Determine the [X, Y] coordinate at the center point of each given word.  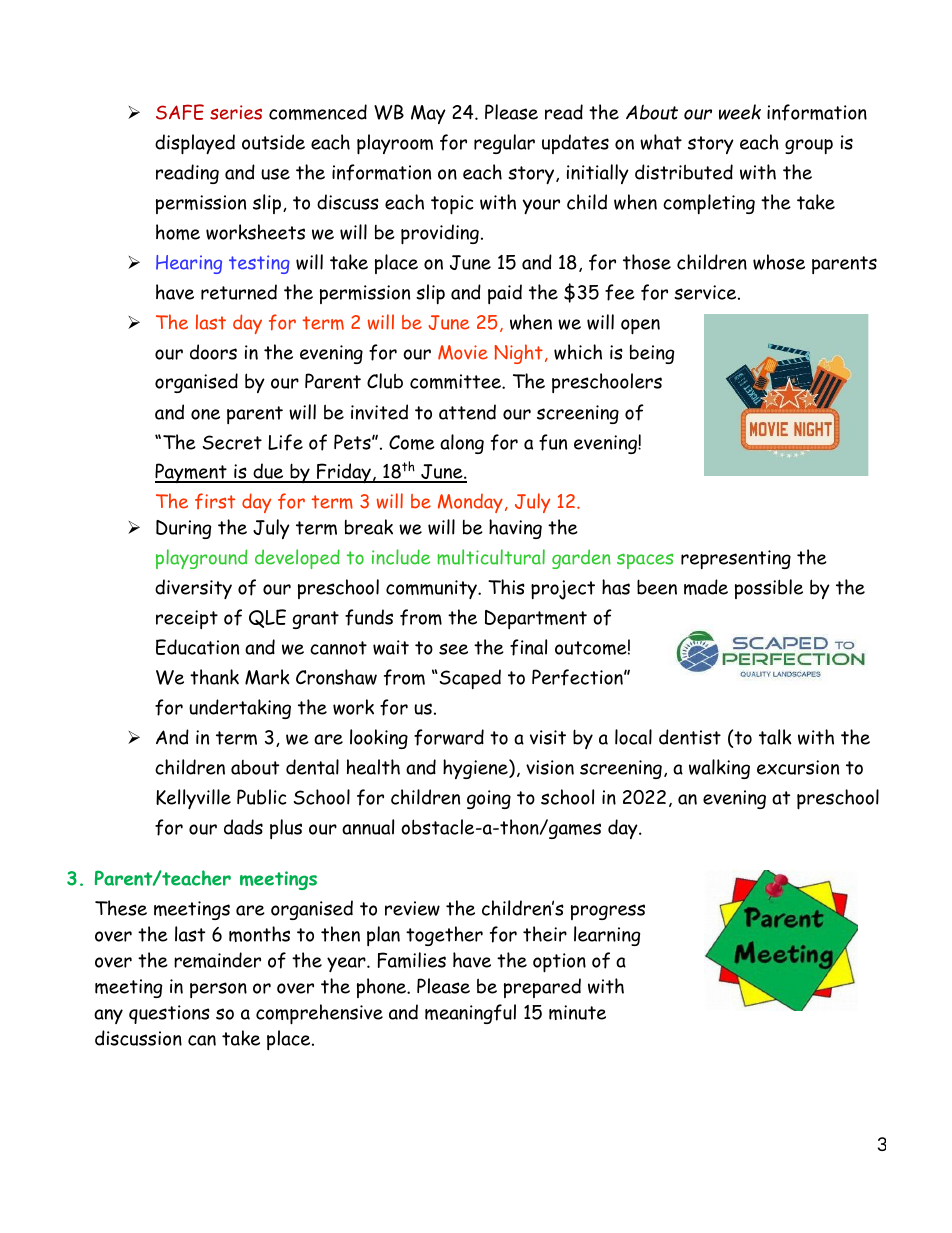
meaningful [470, 1014]
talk [775, 737]
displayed [195, 144]
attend [467, 412]
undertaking [240, 709]
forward [449, 737]
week [740, 112]
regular [504, 144]
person [218, 990]
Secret [232, 442]
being [652, 354]
